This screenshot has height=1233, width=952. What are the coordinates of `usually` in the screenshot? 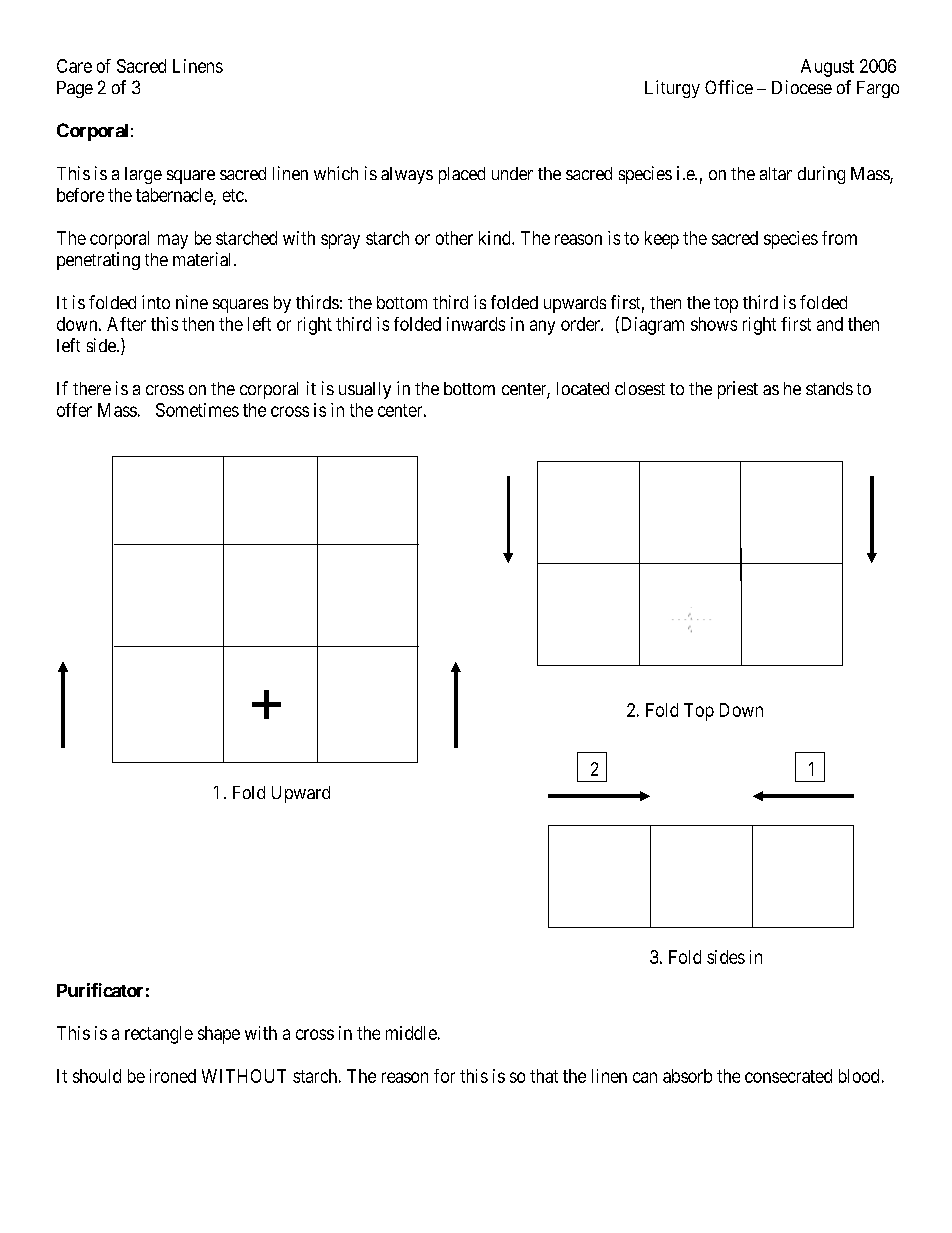 It's located at (365, 390).
